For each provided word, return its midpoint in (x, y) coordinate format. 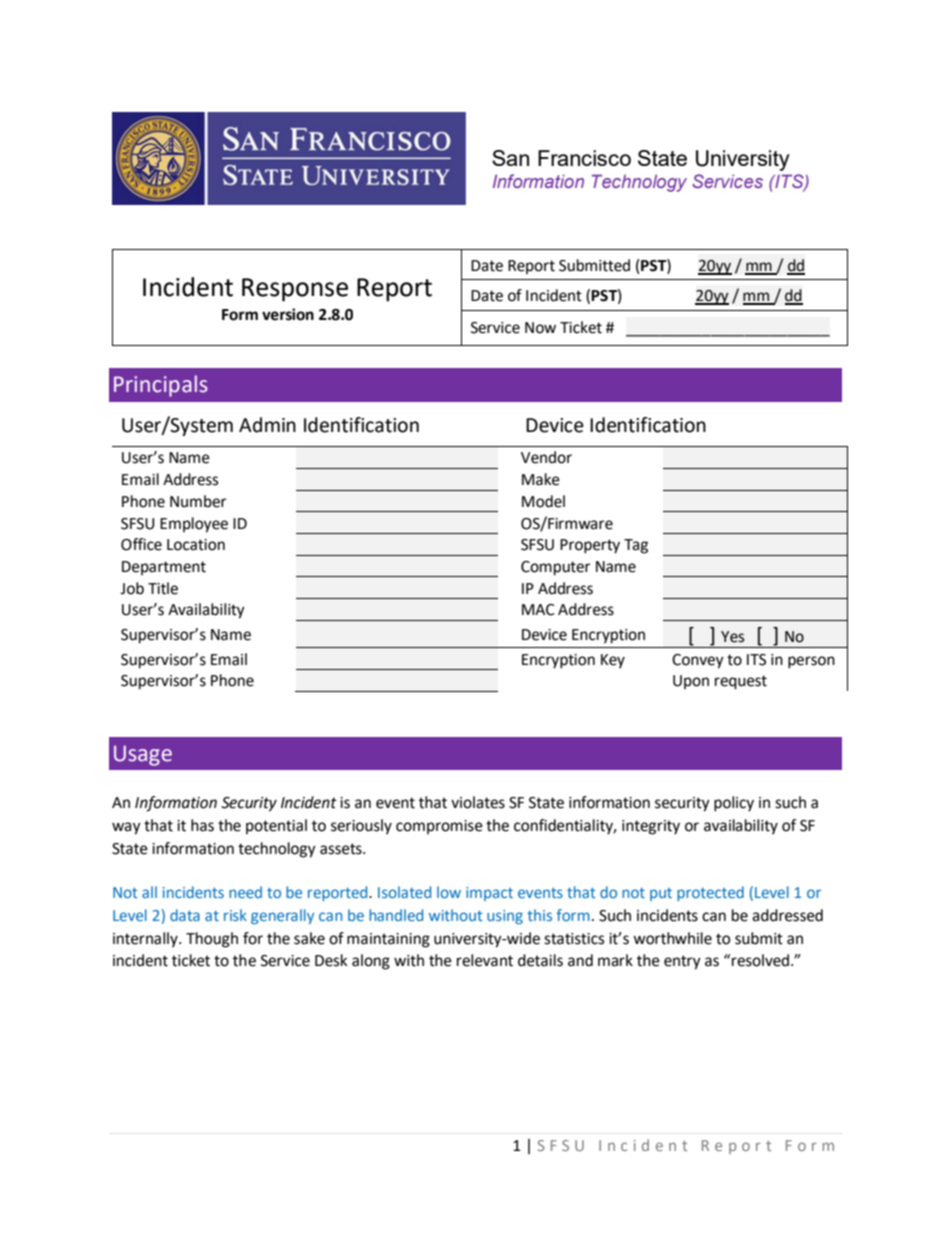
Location (196, 545)
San (510, 158)
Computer (555, 568)
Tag (636, 546)
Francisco (584, 158)
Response (295, 290)
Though (212, 940)
